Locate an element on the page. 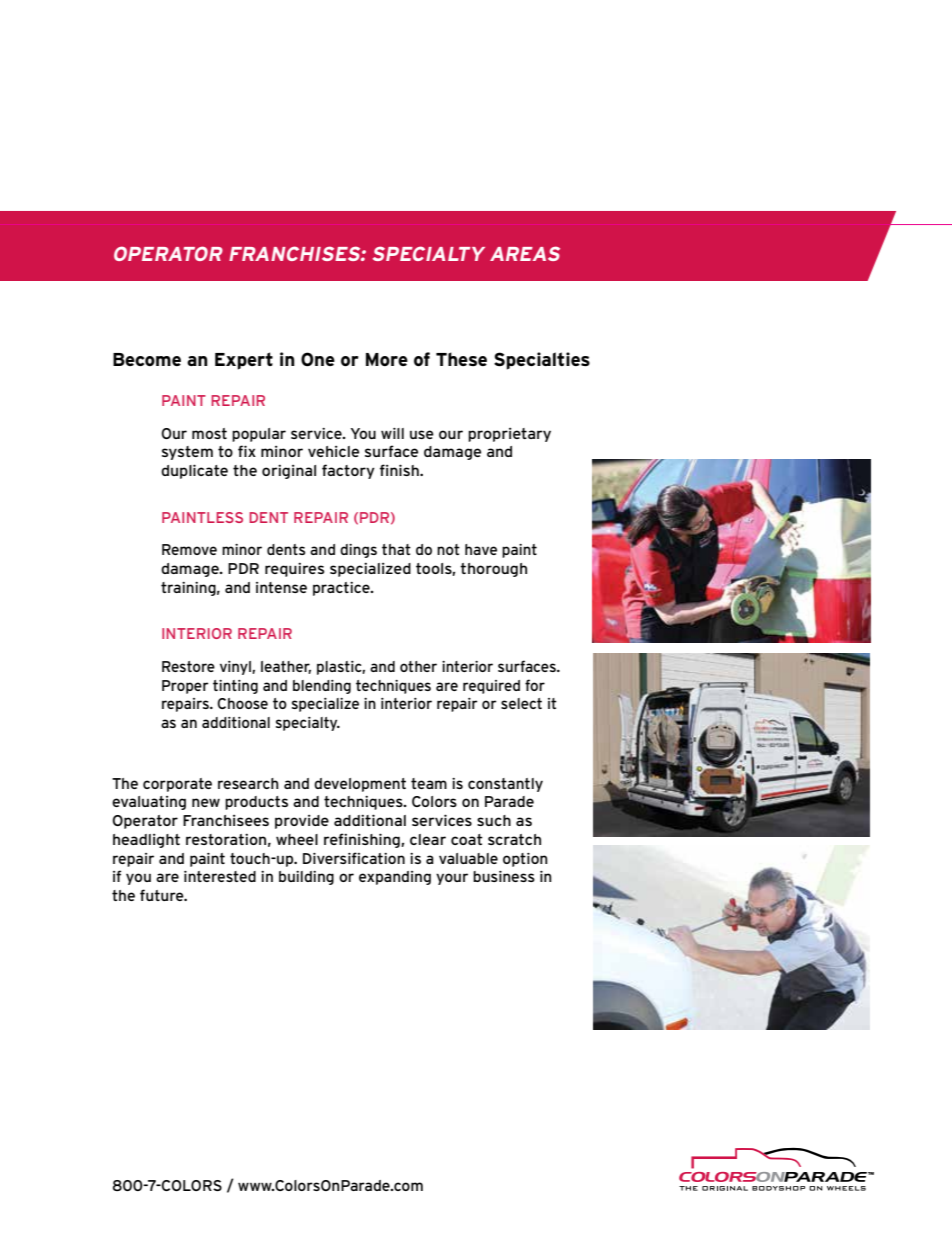 The height and width of the image is (1233, 952). Diversification is located at coordinates (354, 858).
